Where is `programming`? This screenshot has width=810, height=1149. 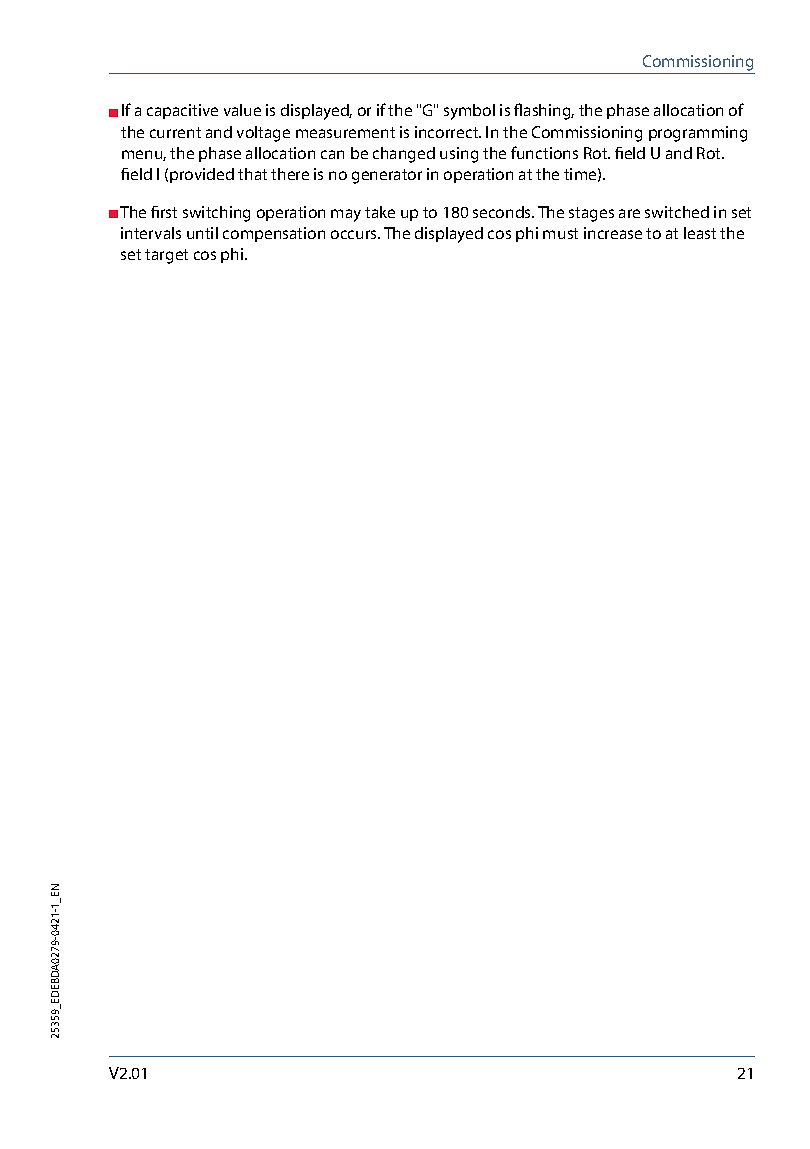
programming is located at coordinates (698, 134).
